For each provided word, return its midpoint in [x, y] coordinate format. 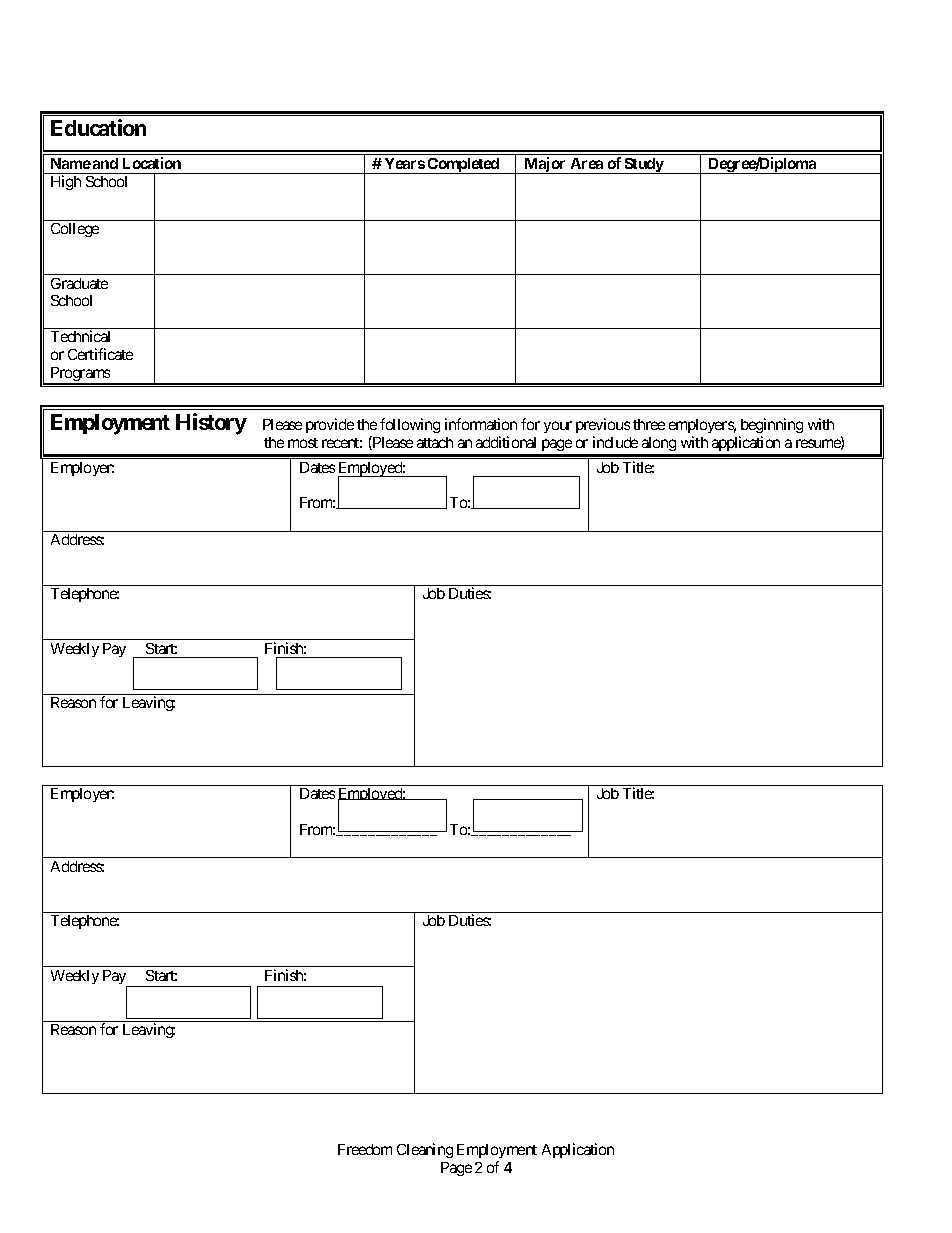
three [649, 424]
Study [643, 166]
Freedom [365, 1149]
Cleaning [425, 1150]
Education [98, 127]
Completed [463, 166]
